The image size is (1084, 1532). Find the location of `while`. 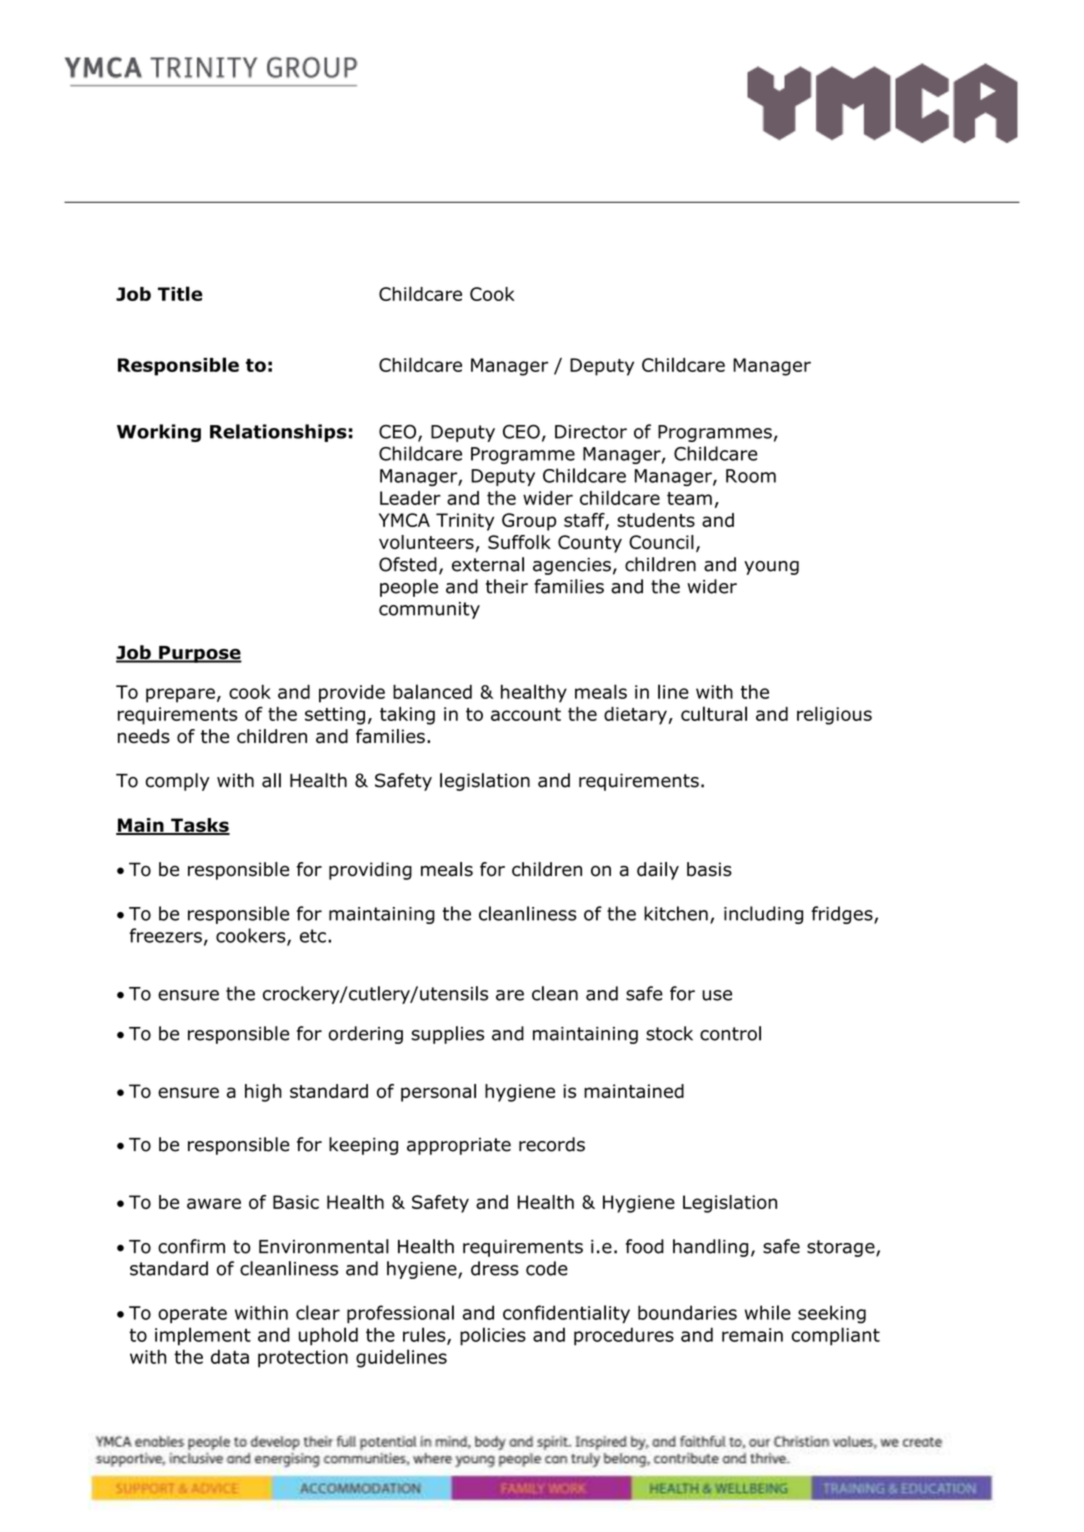

while is located at coordinates (768, 1312).
